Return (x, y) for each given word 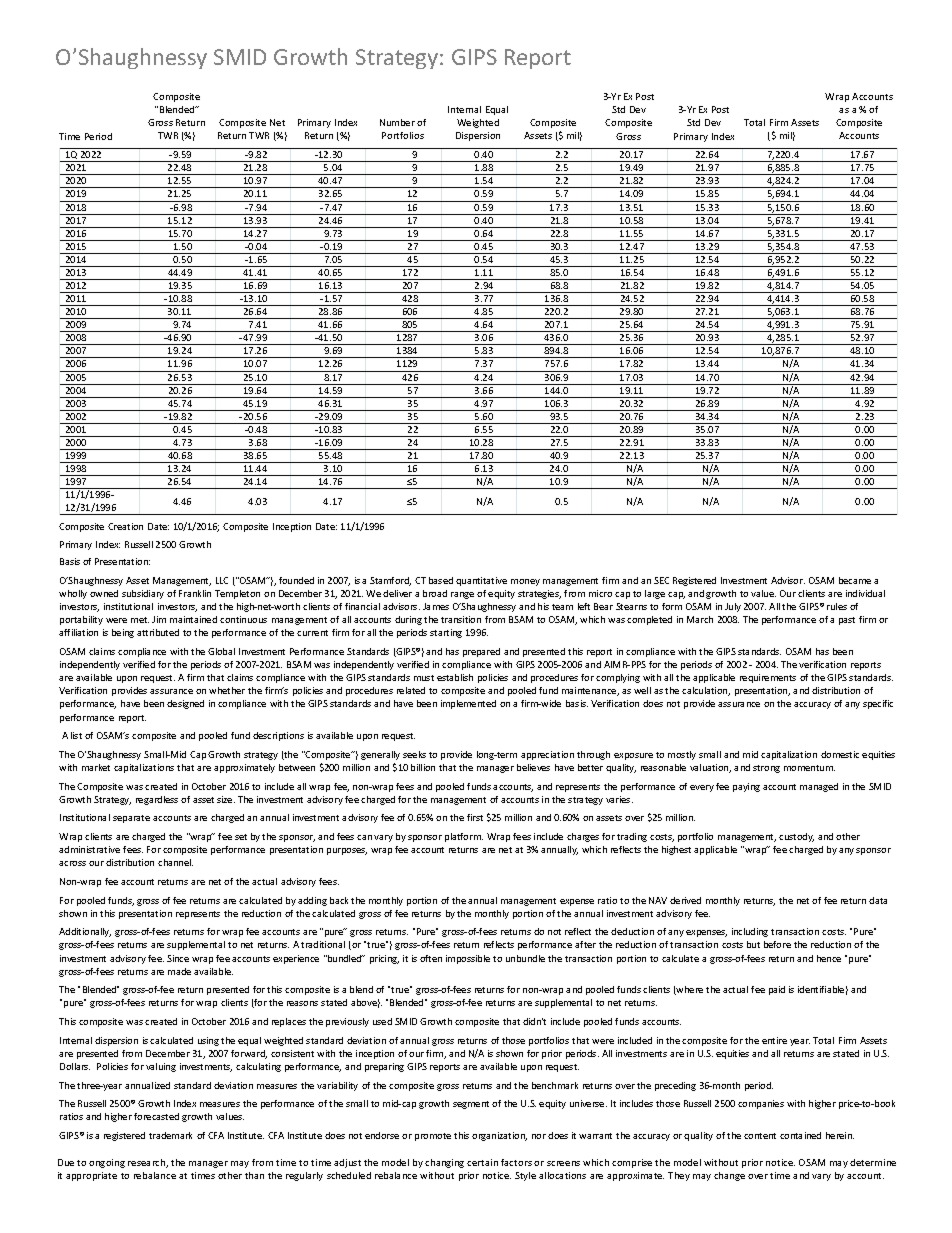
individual (865, 593)
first (475, 817)
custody (796, 837)
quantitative (481, 581)
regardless (157, 800)
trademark (170, 1135)
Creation (125, 526)
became (855, 580)
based (441, 580)
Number (397, 122)
